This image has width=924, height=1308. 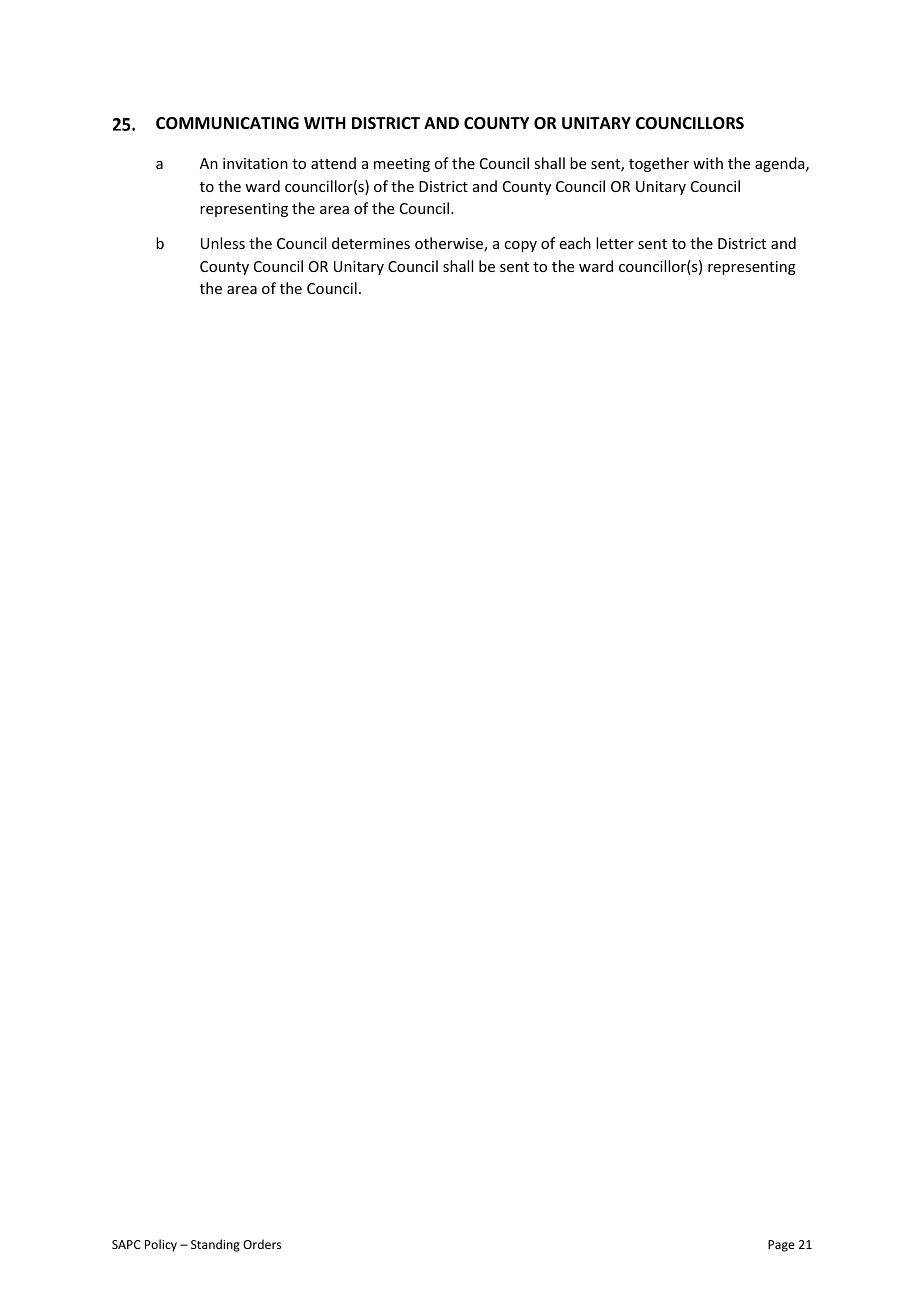 I want to click on copy, so click(x=520, y=246).
